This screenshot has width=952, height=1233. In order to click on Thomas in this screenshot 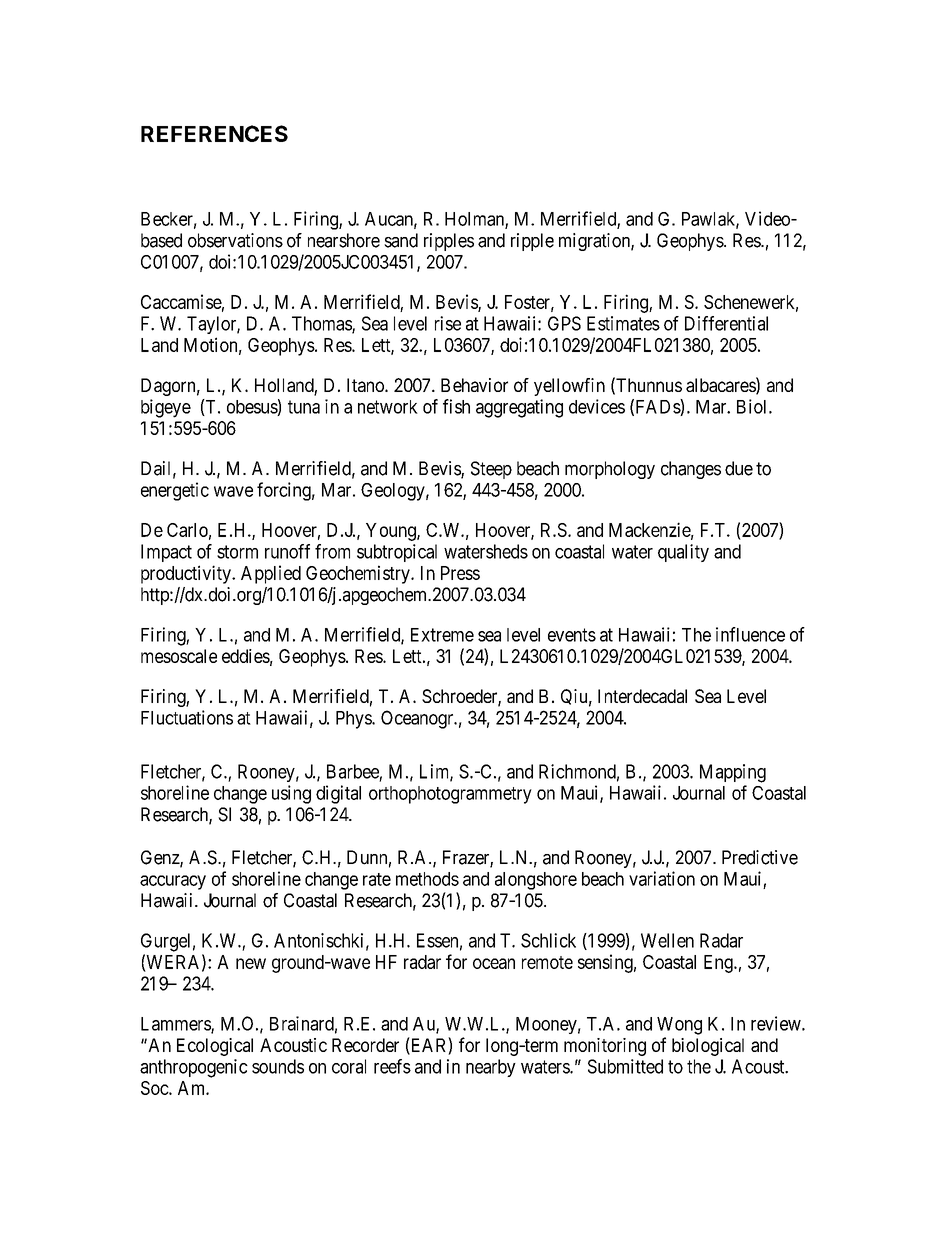, I will do `click(322, 324)`.
